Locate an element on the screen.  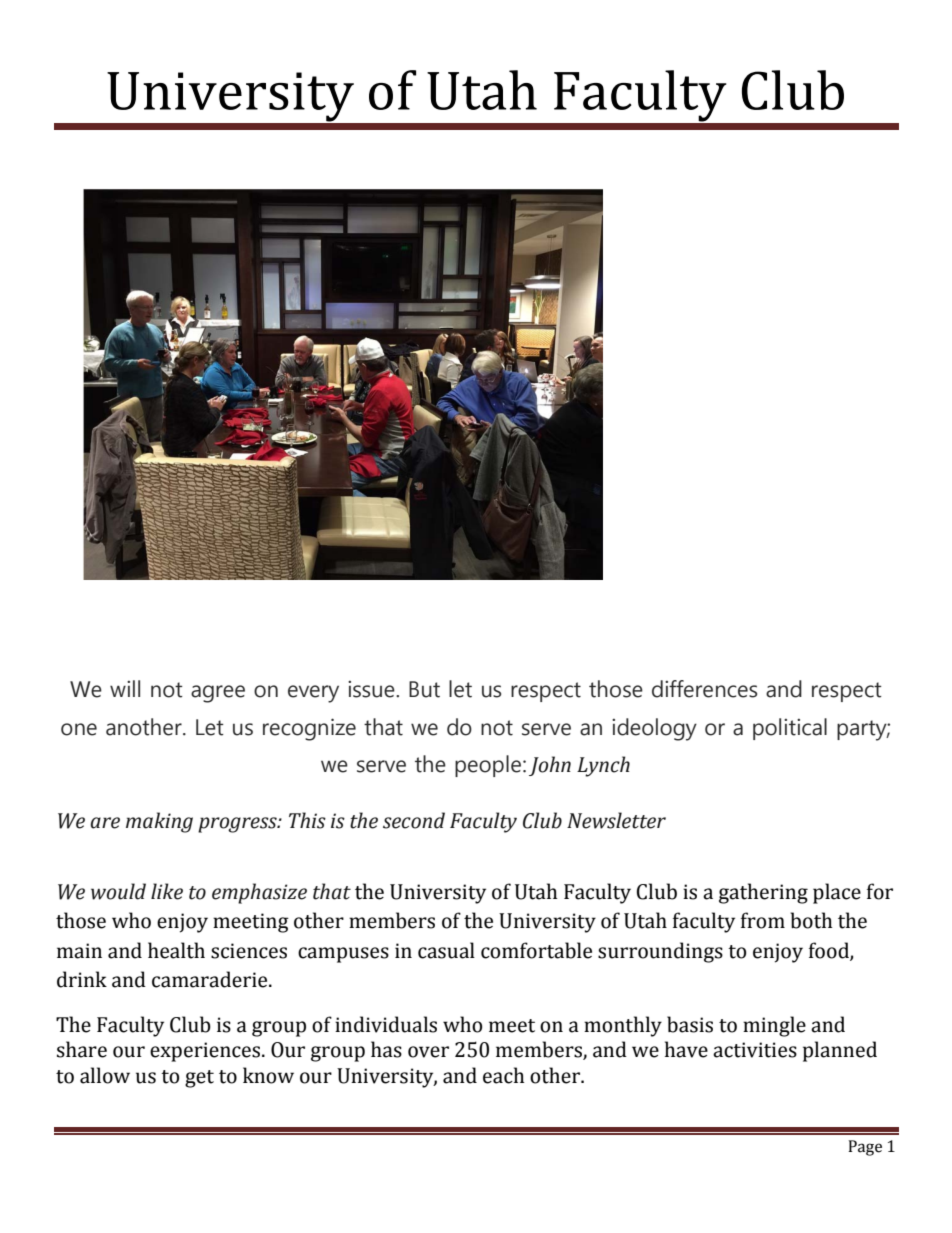
But is located at coordinates (424, 689).
